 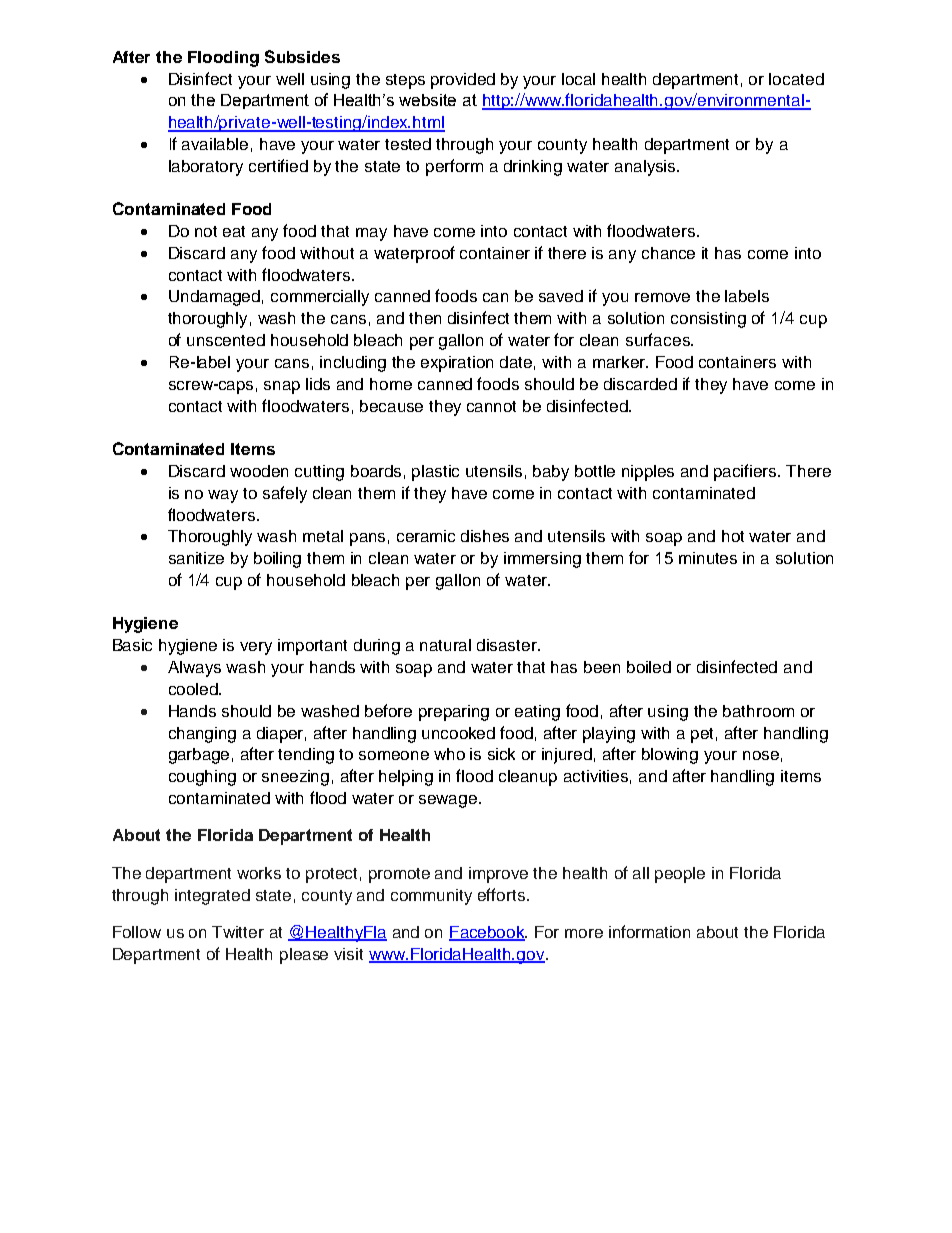 I want to click on hot, so click(x=733, y=536).
